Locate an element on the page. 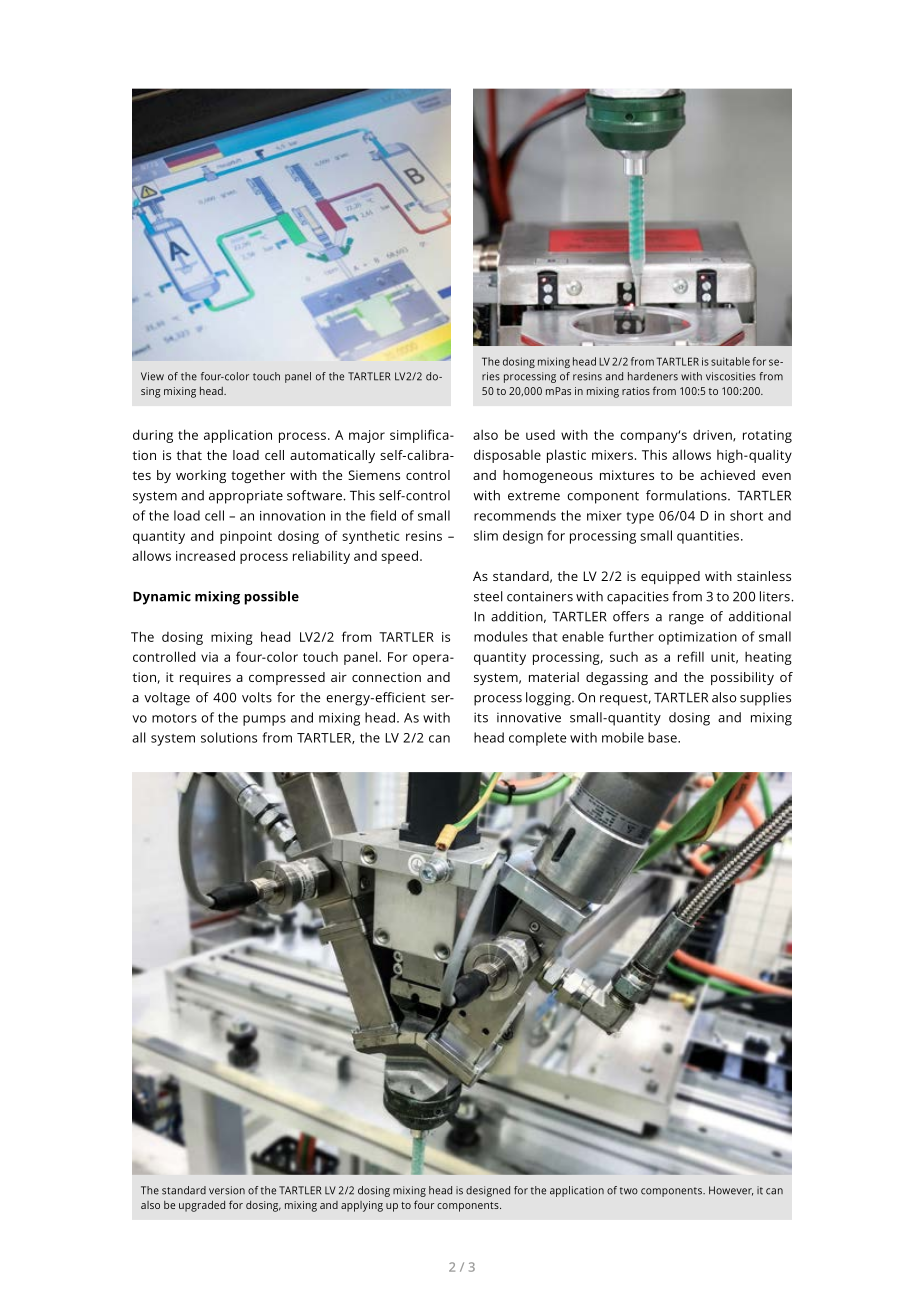 Image resolution: width=924 pixels, height=1308 pixels. View is located at coordinates (152, 376).
